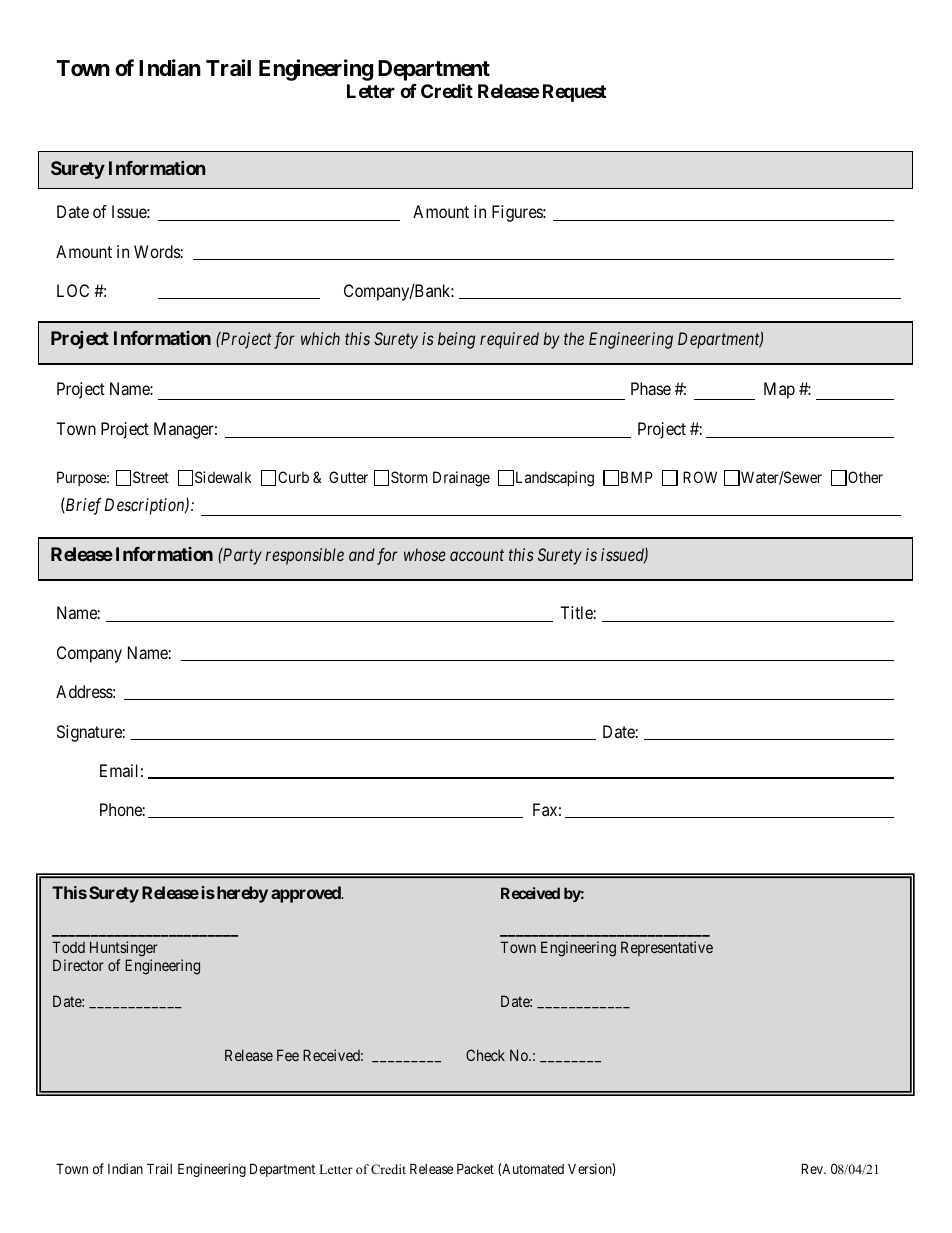 The height and width of the screenshot is (1233, 952). What do you see at coordinates (425, 554) in the screenshot?
I see `whose` at bounding box center [425, 554].
